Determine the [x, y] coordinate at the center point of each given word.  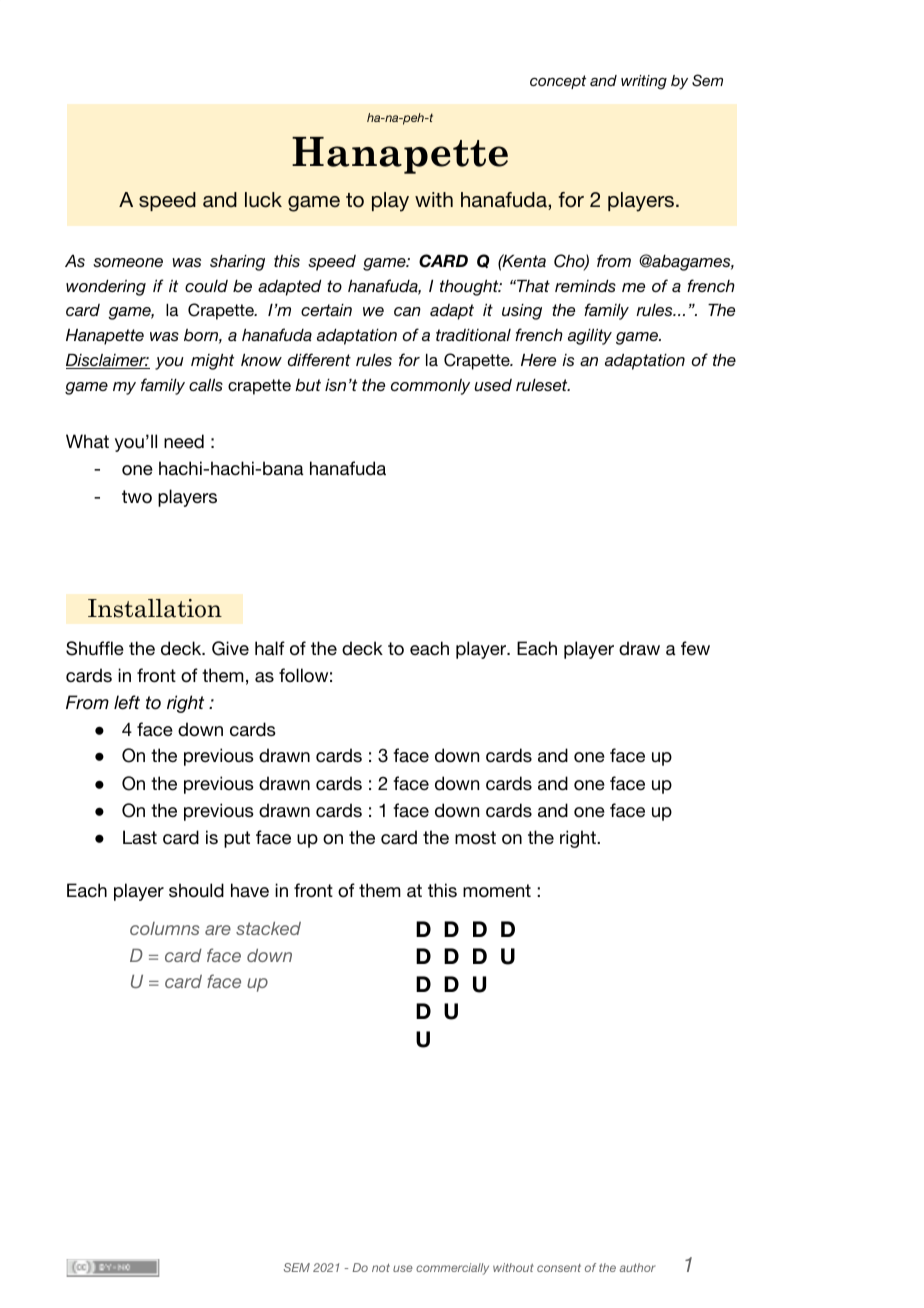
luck [263, 200]
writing [644, 82]
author [637, 1267]
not [381, 1268]
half [270, 648]
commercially [452, 1269]
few [695, 648]
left [127, 702]
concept [558, 82]
